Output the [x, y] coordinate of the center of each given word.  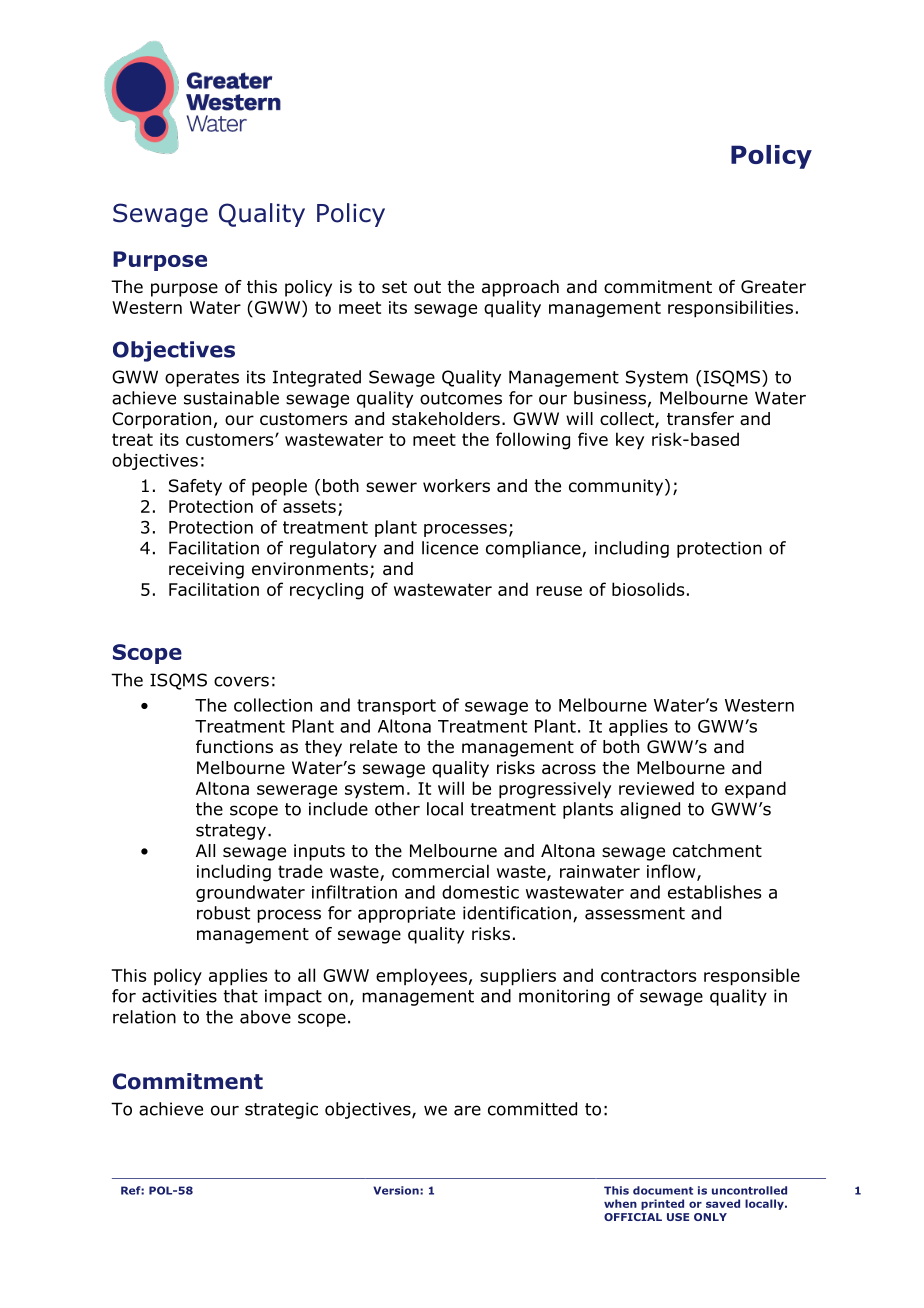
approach [520, 288]
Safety [195, 487]
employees [421, 977]
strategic [281, 1110]
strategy [231, 832]
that [240, 996]
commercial [440, 871]
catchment [717, 851]
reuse [559, 591]
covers [241, 681]
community [617, 487]
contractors [648, 975]
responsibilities [730, 309]
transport [396, 707]
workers [456, 486]
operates [202, 379]
